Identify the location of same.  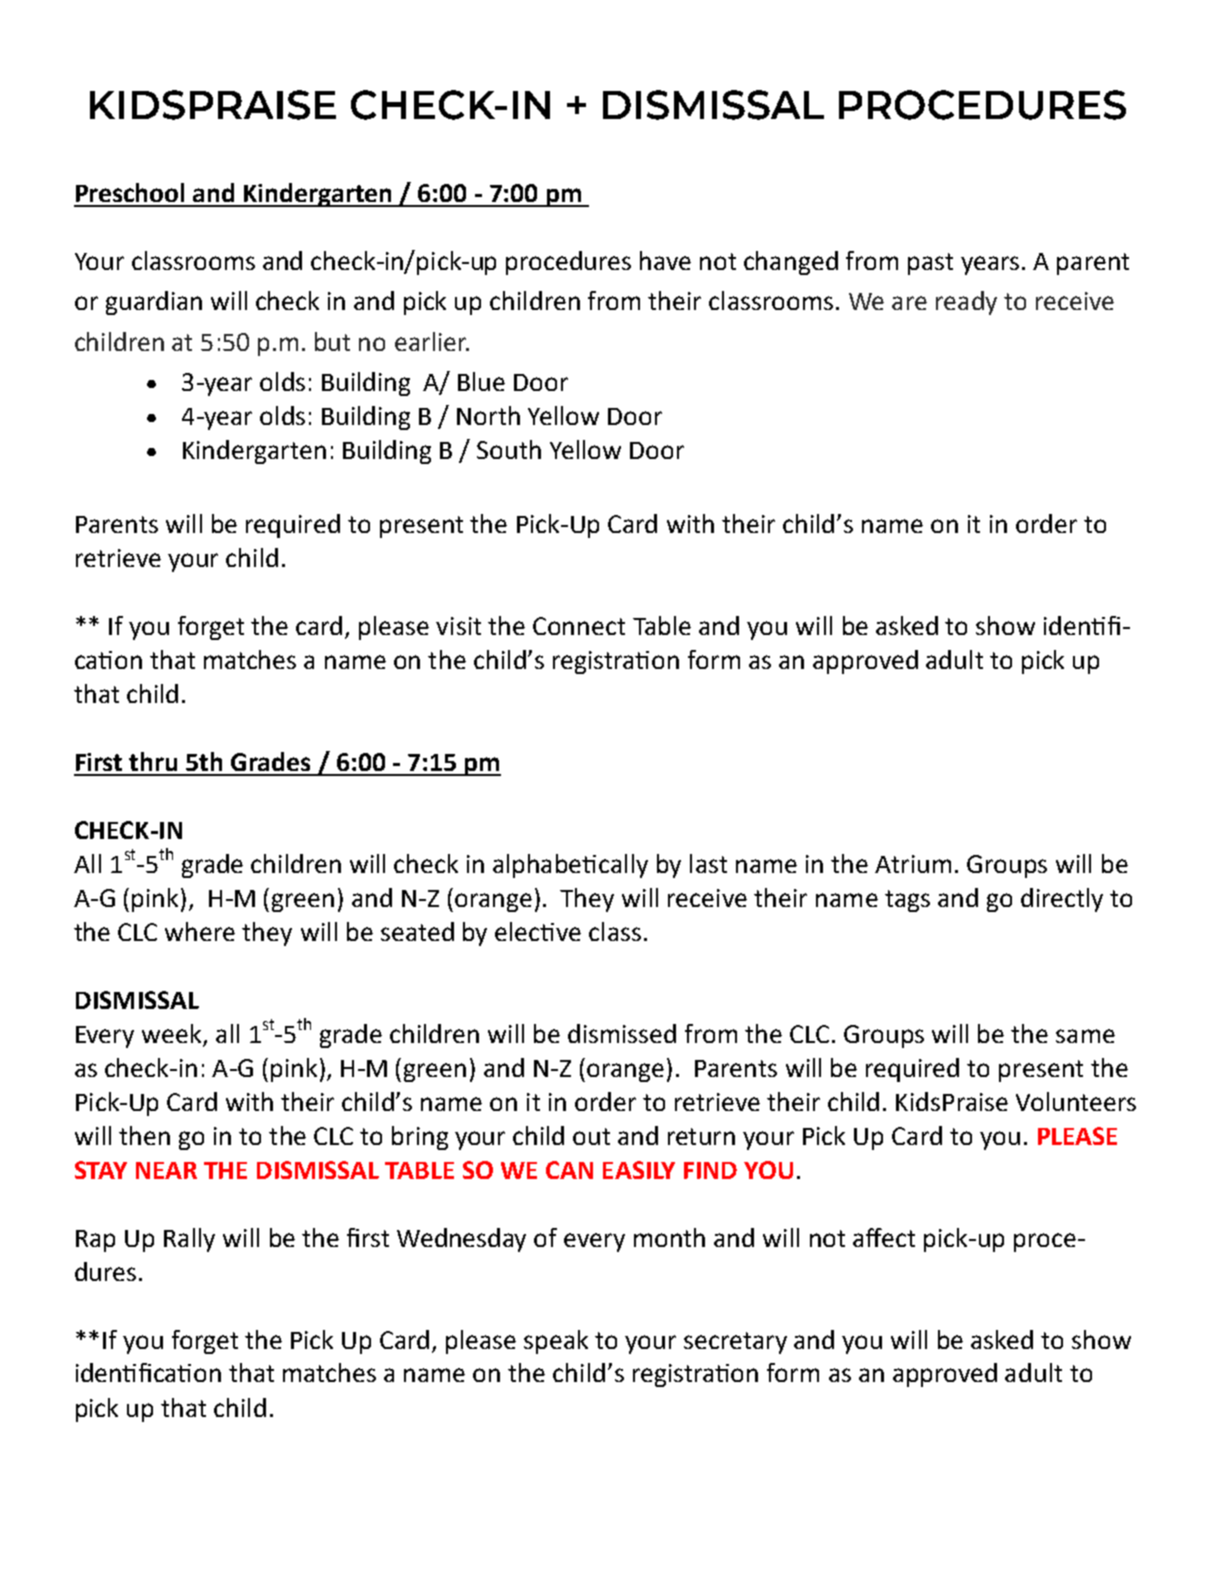
(1085, 1036).
